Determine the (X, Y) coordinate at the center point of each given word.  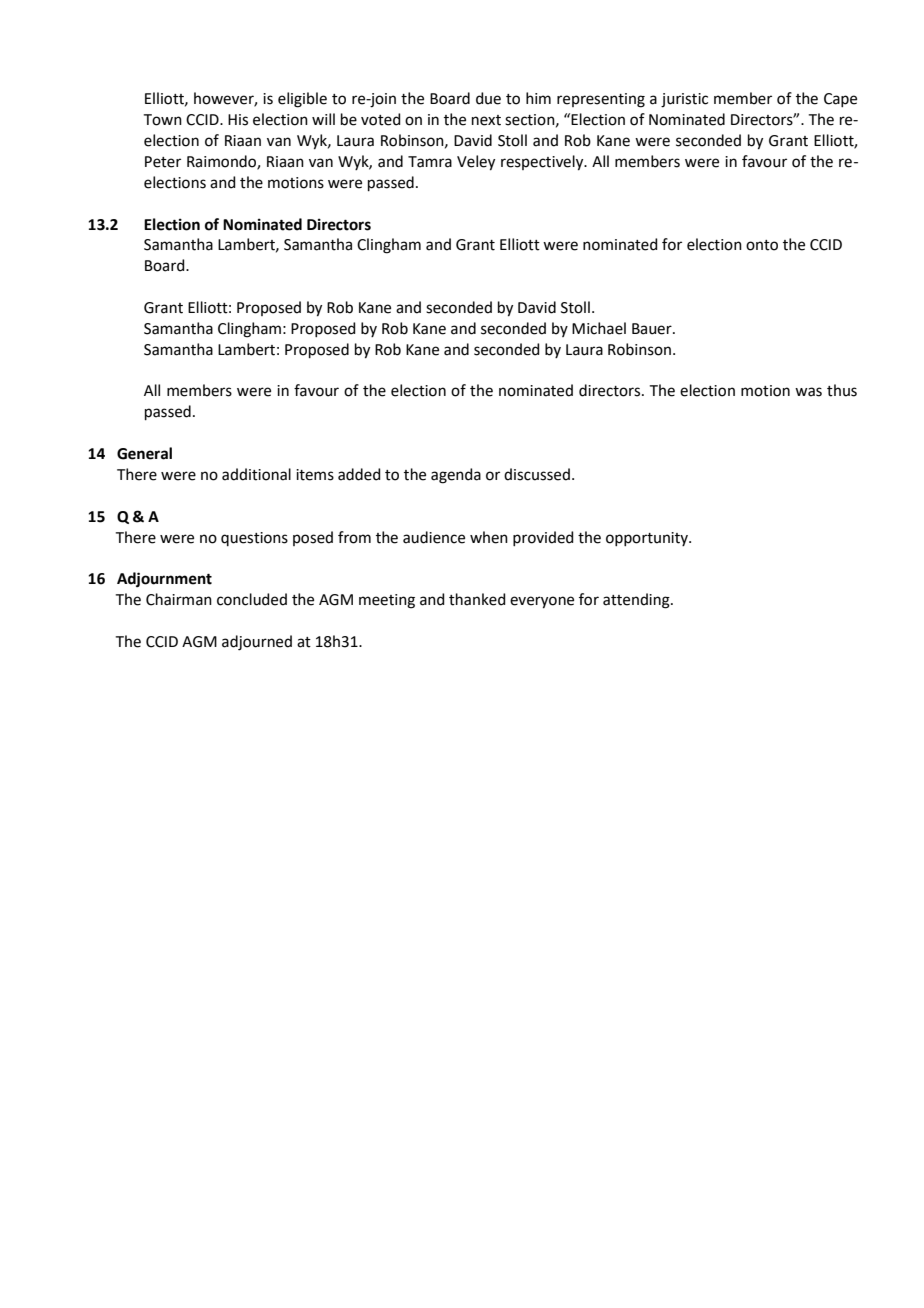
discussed (537, 474)
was (808, 392)
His (238, 120)
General (144, 453)
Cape (840, 100)
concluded (252, 599)
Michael (599, 328)
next (486, 120)
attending (637, 601)
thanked (477, 599)
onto (762, 245)
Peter (163, 162)
